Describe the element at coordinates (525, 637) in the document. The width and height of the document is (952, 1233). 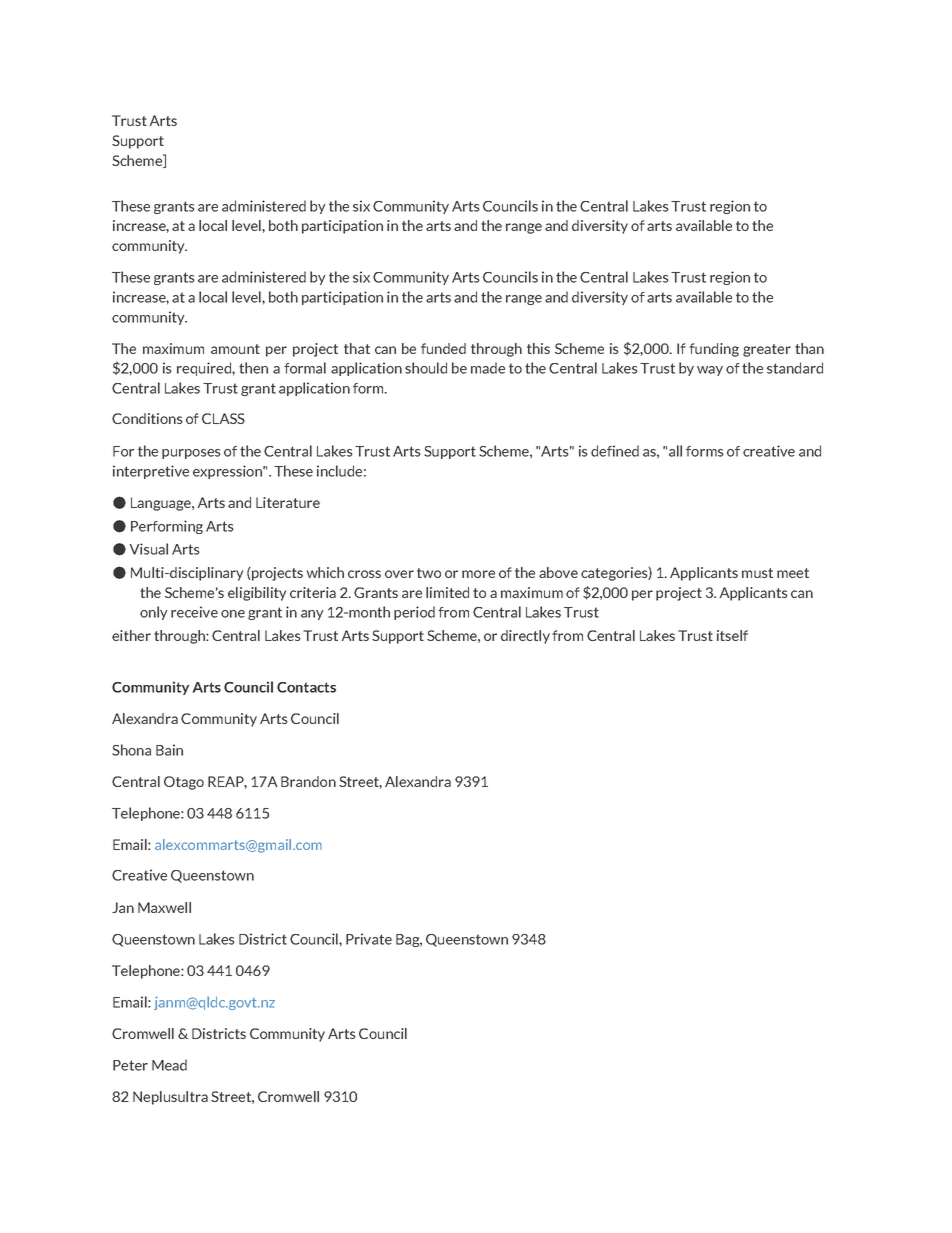
I see `directly` at that location.
